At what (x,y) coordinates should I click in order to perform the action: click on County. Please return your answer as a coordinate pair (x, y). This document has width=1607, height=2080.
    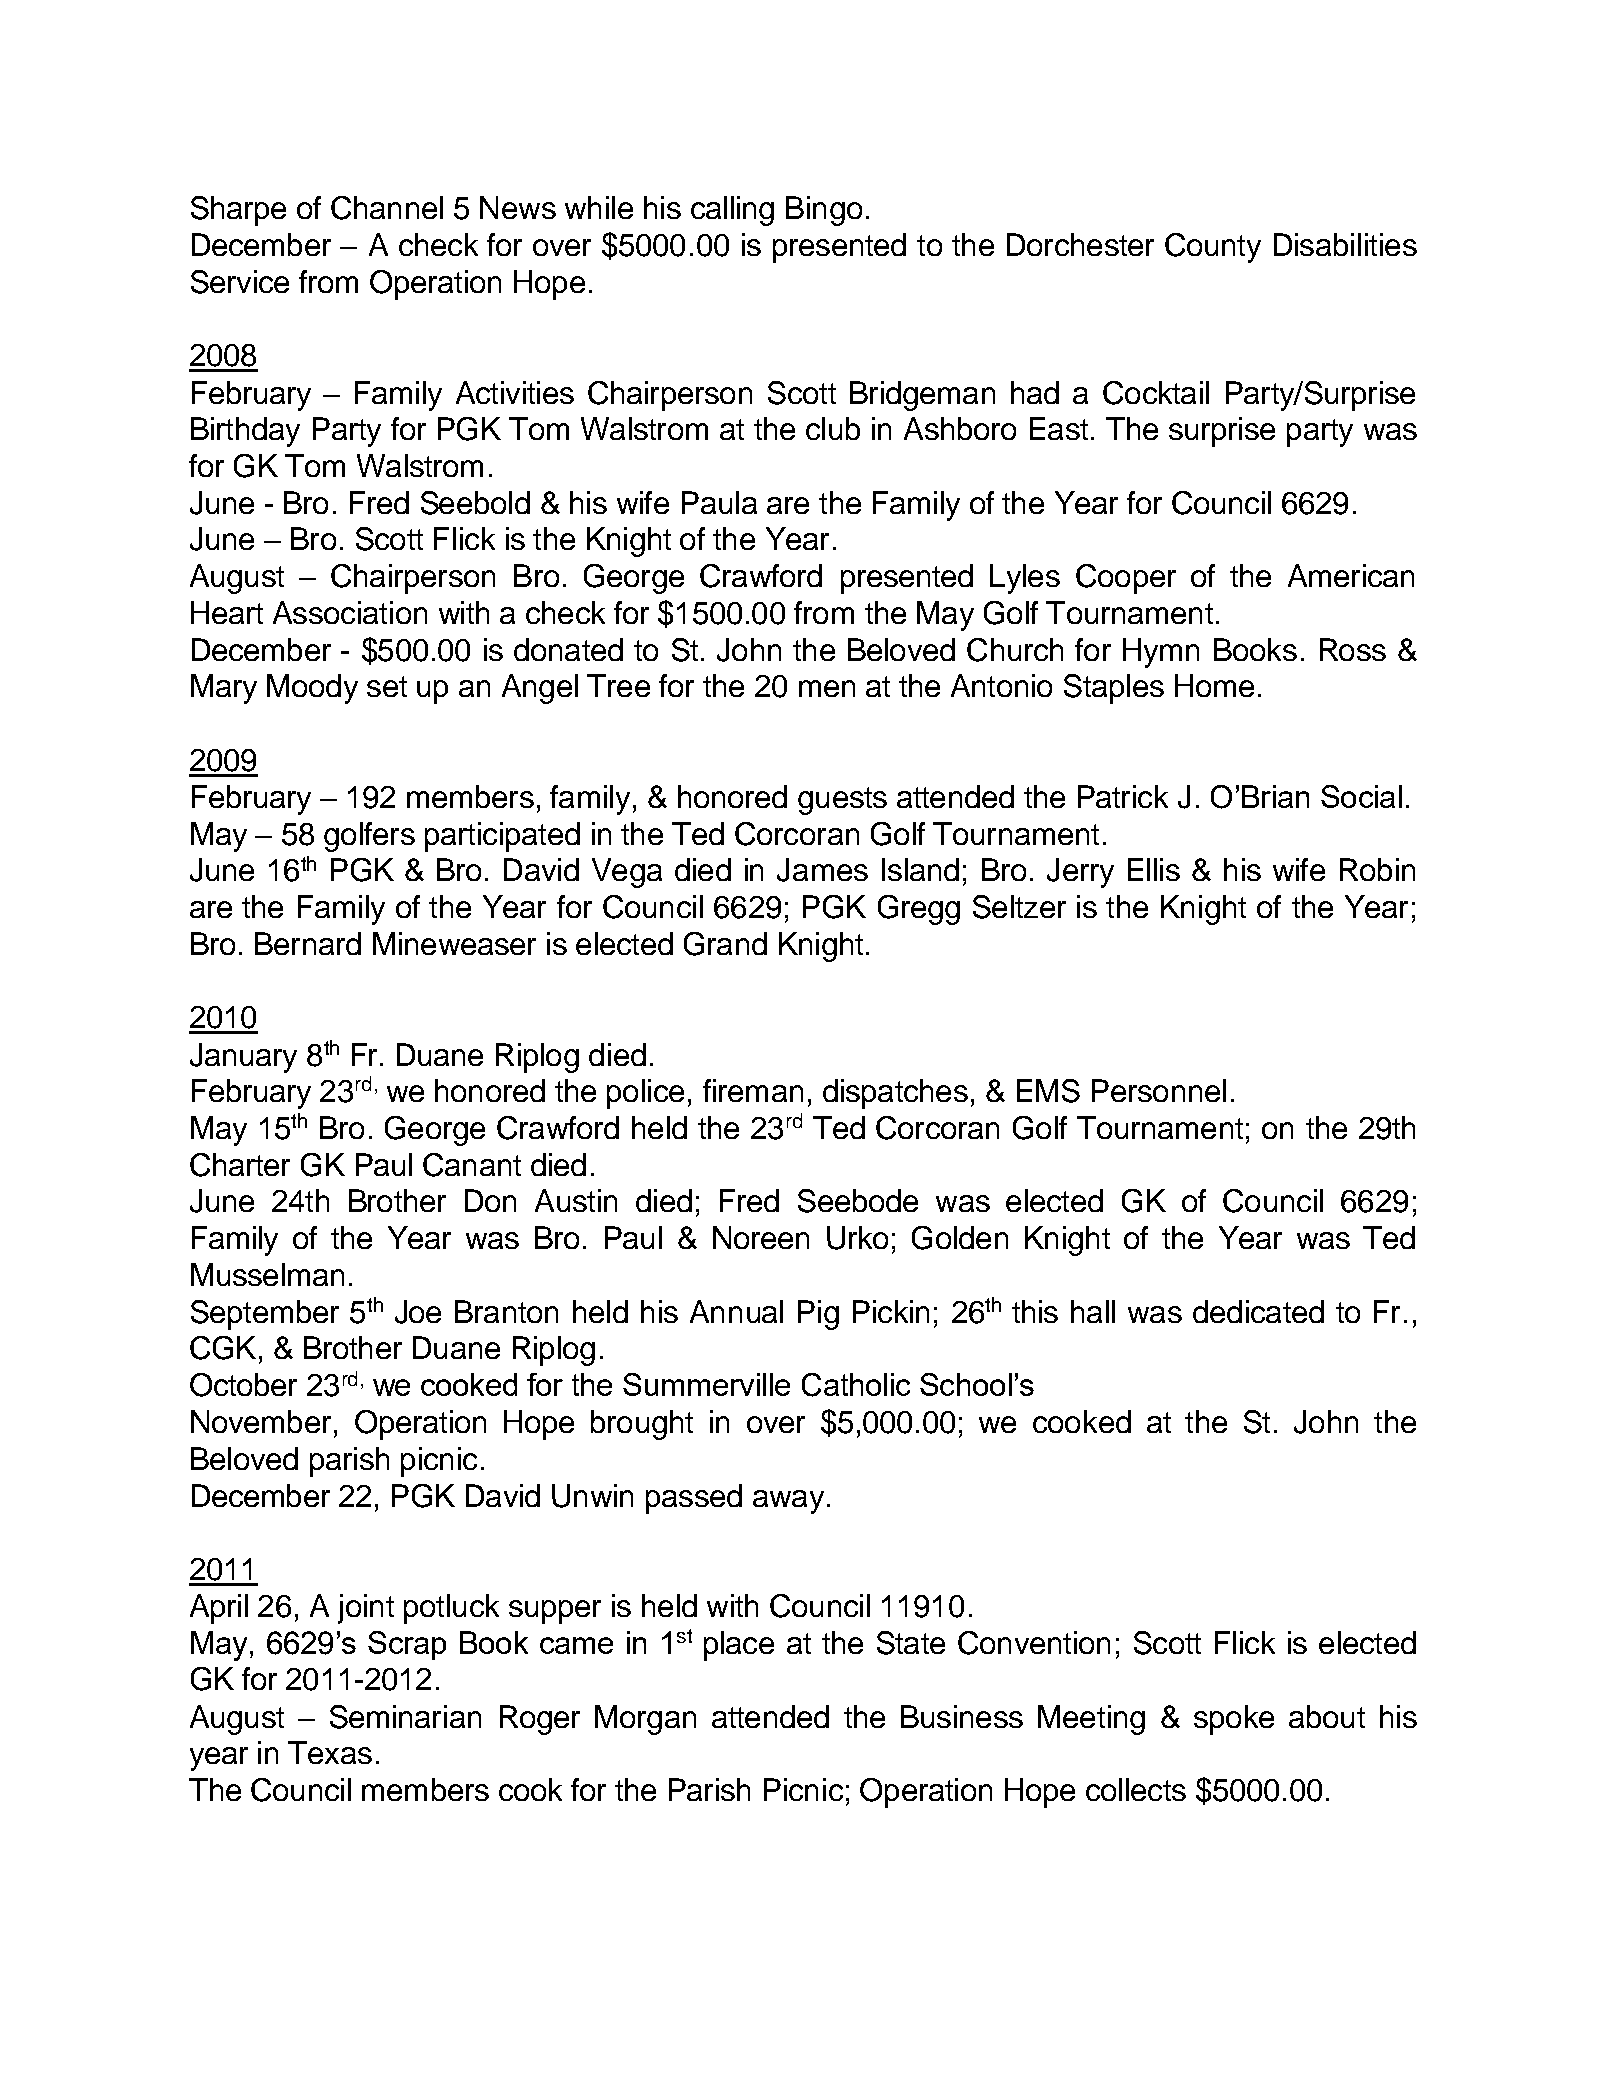
    Looking at the image, I should click on (1213, 248).
